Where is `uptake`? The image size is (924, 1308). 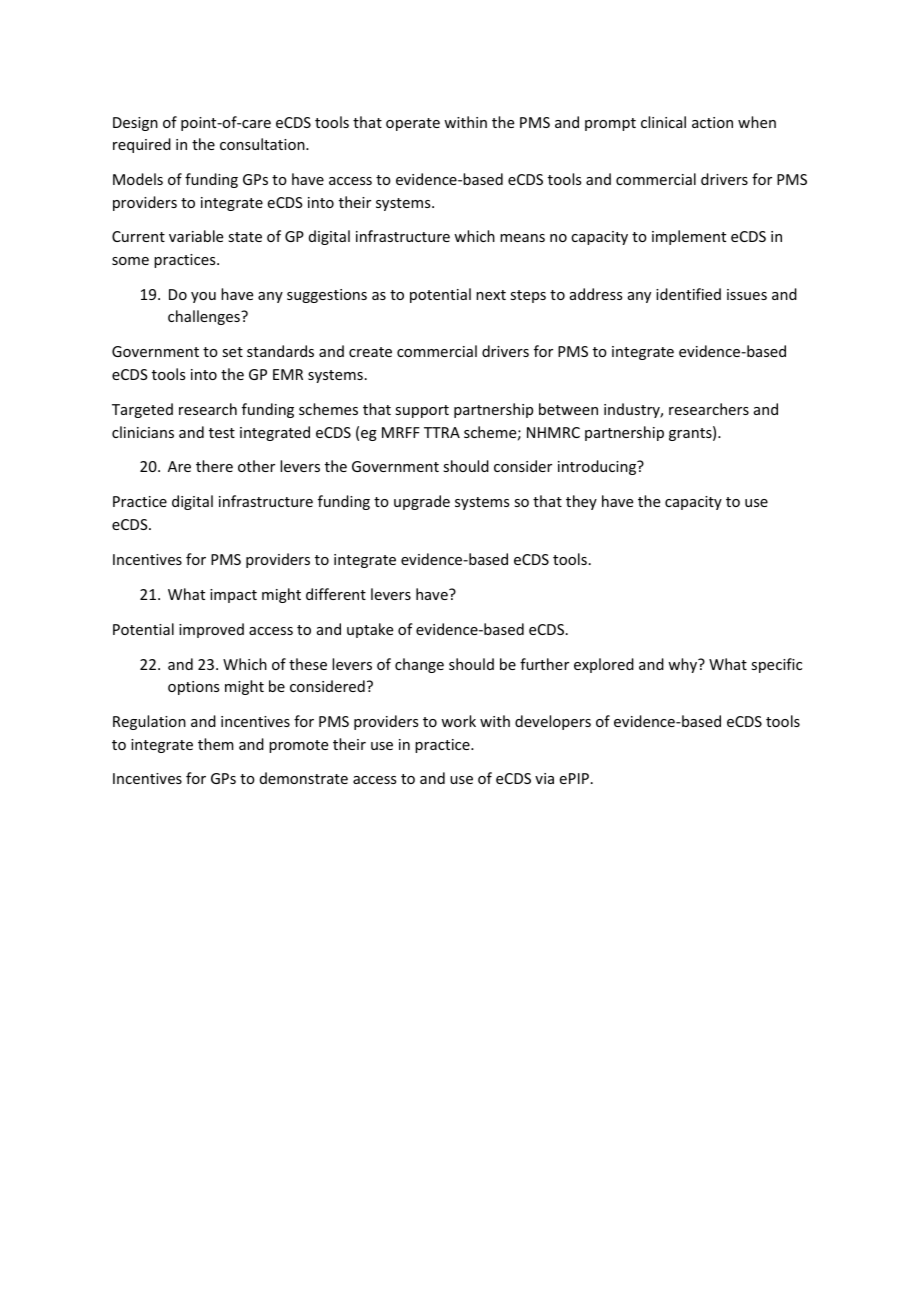
uptake is located at coordinates (370, 630).
